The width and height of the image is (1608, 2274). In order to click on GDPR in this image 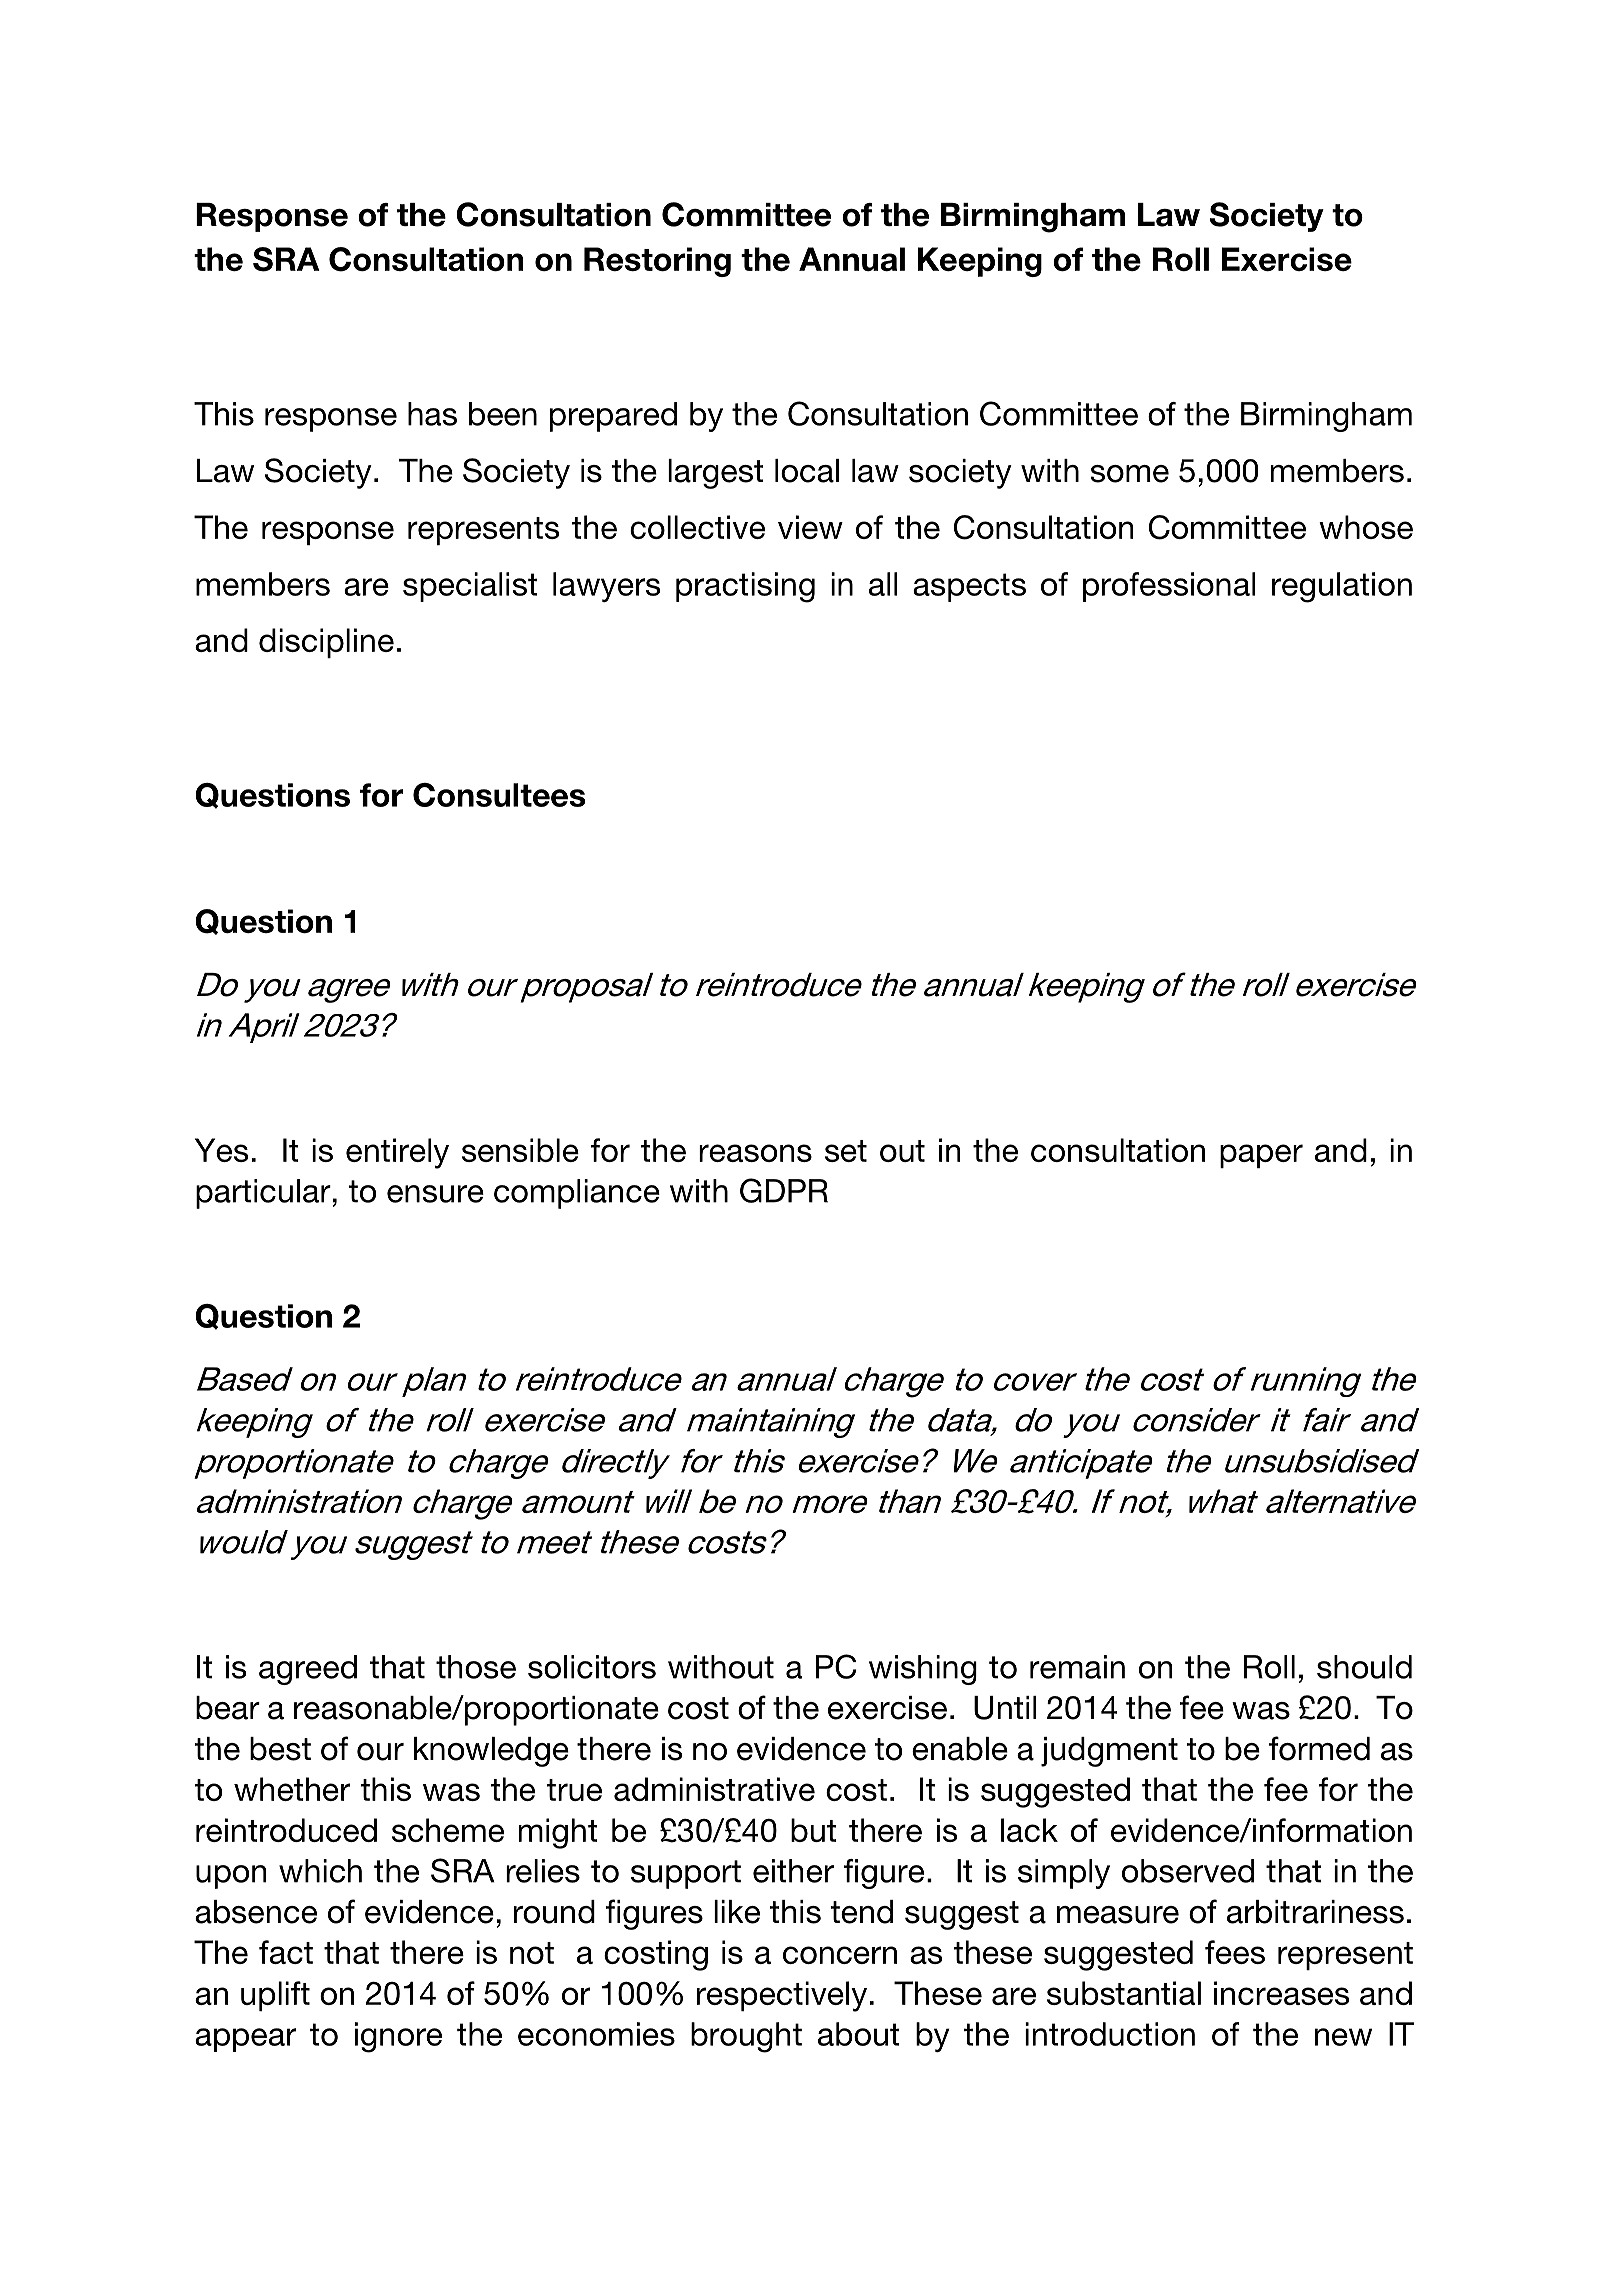, I will do `click(784, 1190)`.
